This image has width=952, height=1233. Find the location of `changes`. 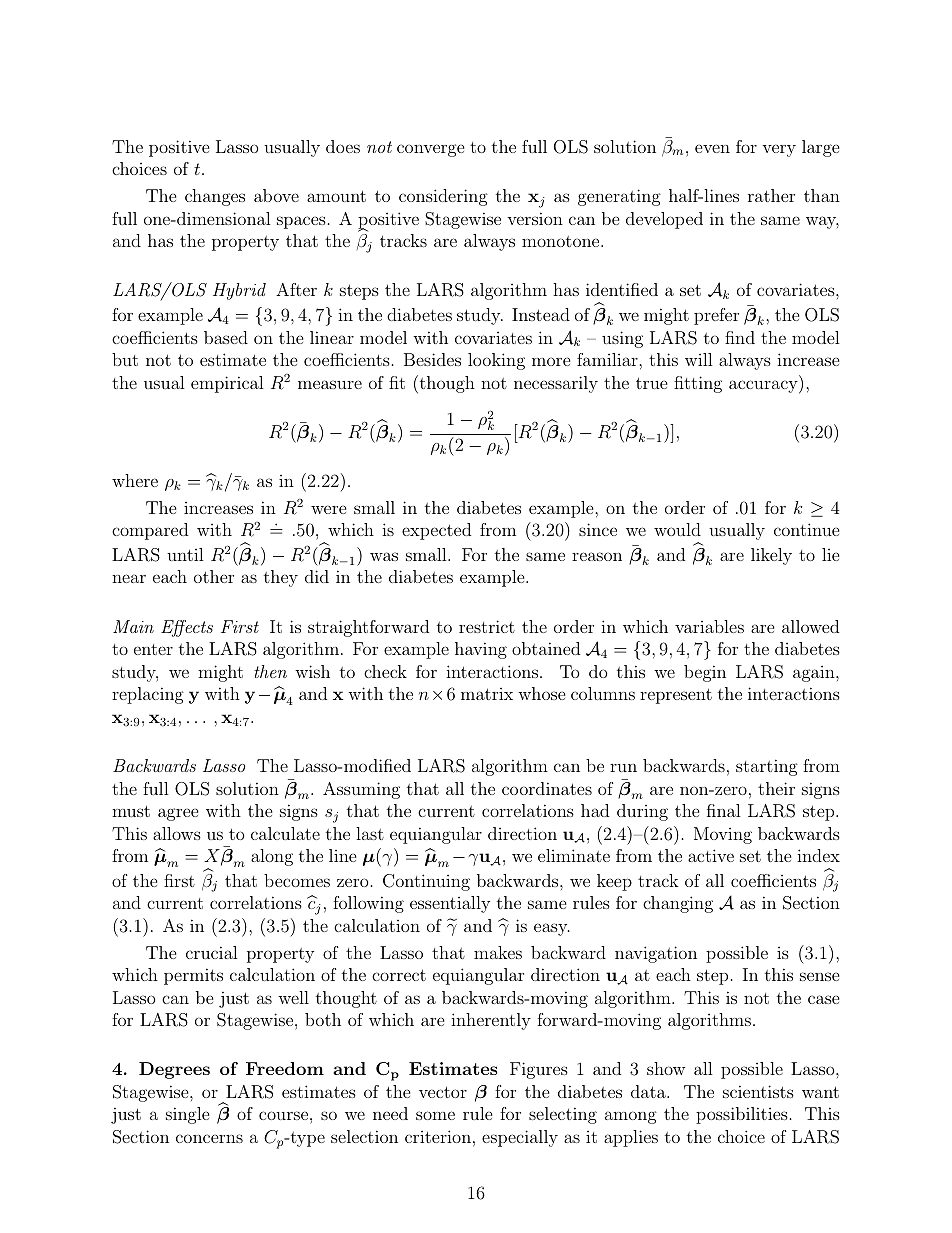

changes is located at coordinates (215, 197).
